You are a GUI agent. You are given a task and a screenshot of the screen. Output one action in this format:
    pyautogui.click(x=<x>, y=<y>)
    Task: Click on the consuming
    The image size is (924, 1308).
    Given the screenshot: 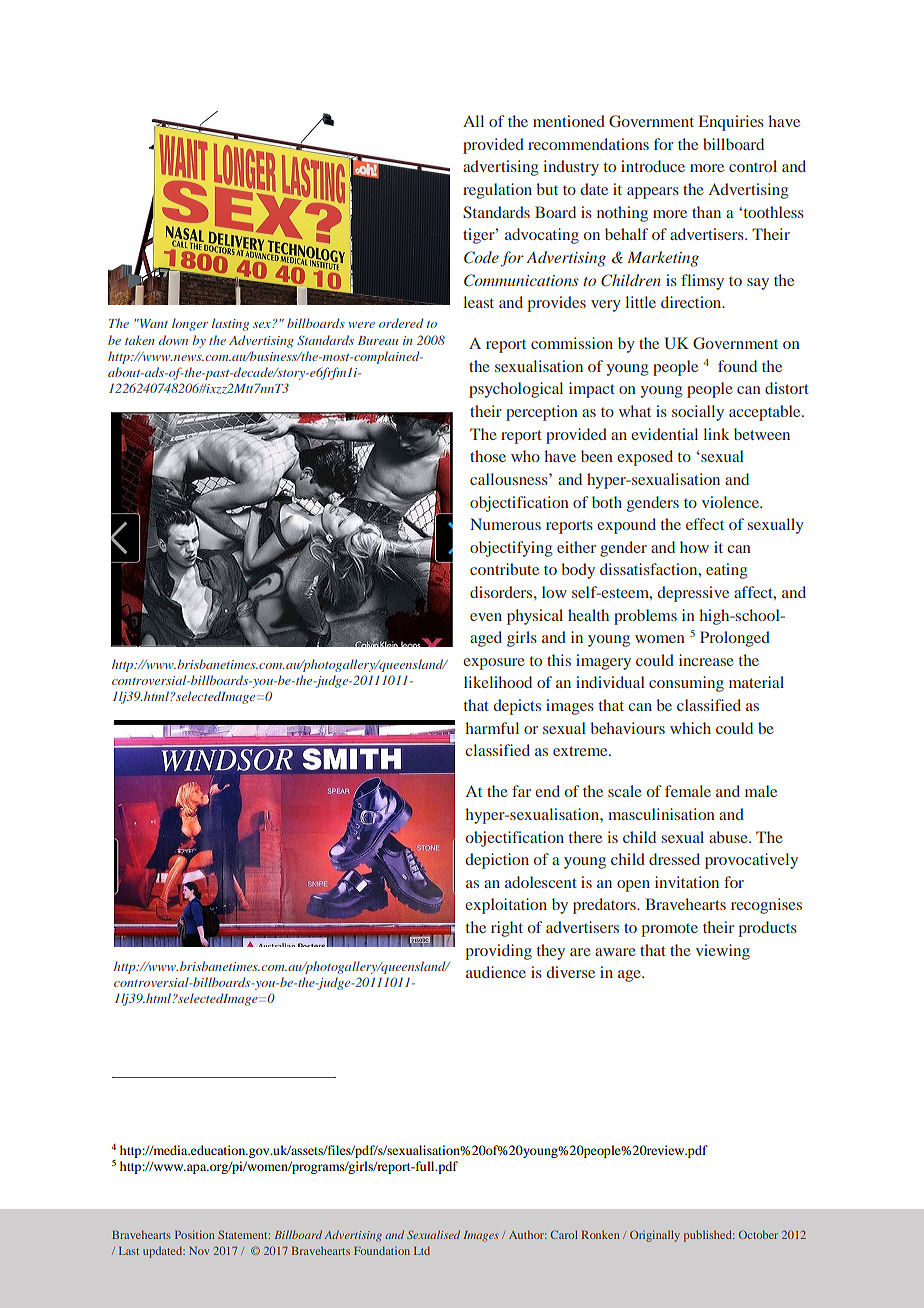 What is the action you would take?
    pyautogui.click(x=686, y=684)
